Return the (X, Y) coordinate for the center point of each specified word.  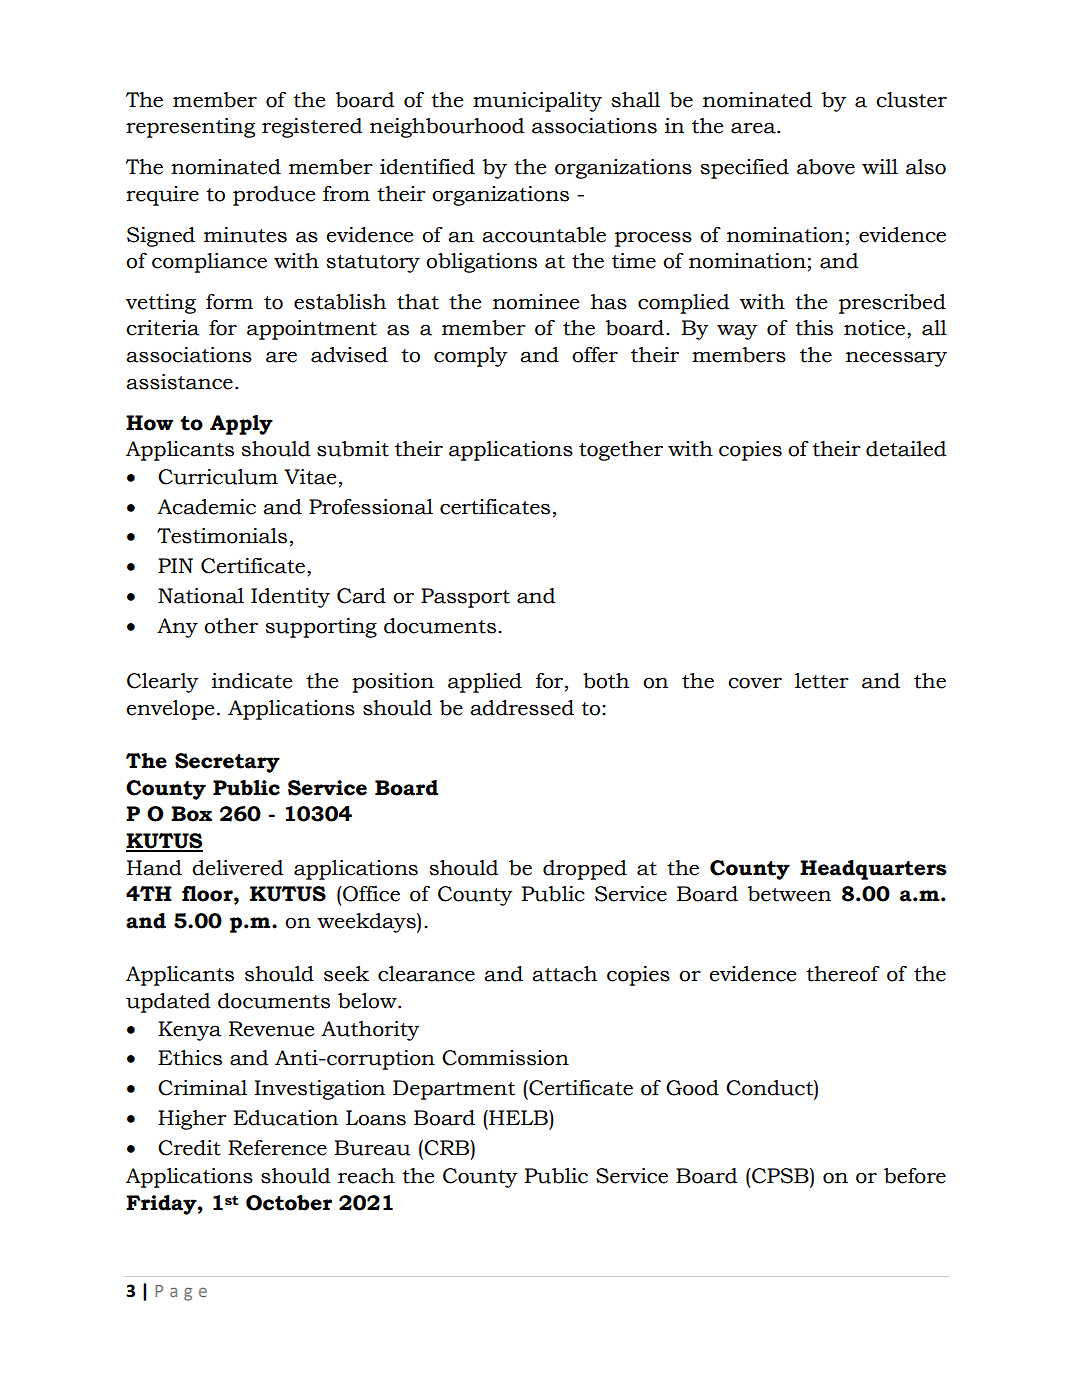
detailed (906, 449)
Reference (277, 1148)
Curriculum (218, 477)
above (826, 167)
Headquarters (873, 870)
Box (191, 814)
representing (190, 128)
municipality (537, 102)
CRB (447, 1148)
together (621, 451)
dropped (585, 870)
